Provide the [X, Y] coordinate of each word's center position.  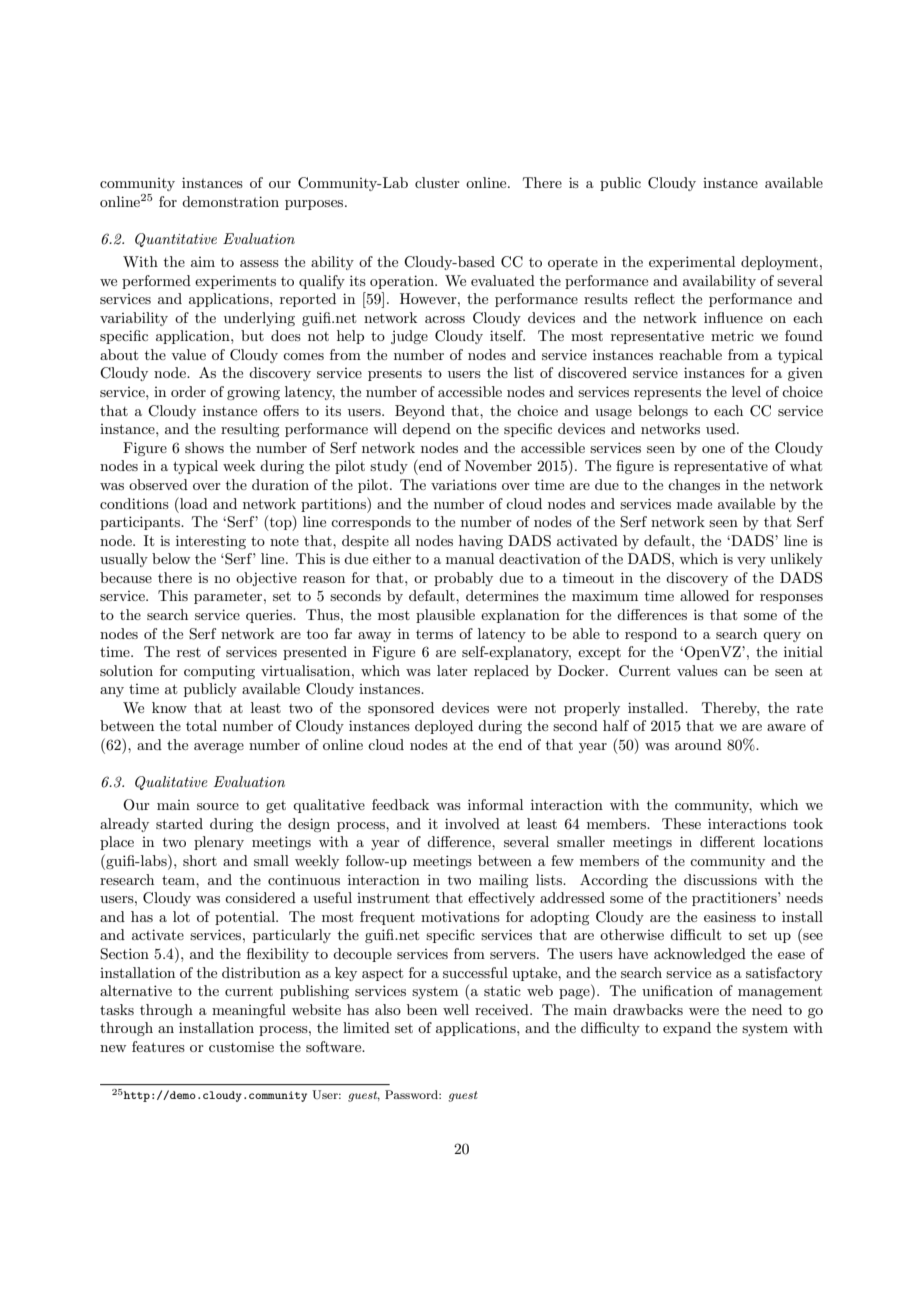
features [158, 1046]
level [746, 391]
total [201, 725]
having [481, 542]
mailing [503, 881]
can [735, 672]
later [452, 670]
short [200, 860]
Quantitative [176, 240]
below [171, 558]
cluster [437, 182]
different [727, 841]
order [188, 391]
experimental [692, 263]
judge [409, 337]
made [694, 503]
